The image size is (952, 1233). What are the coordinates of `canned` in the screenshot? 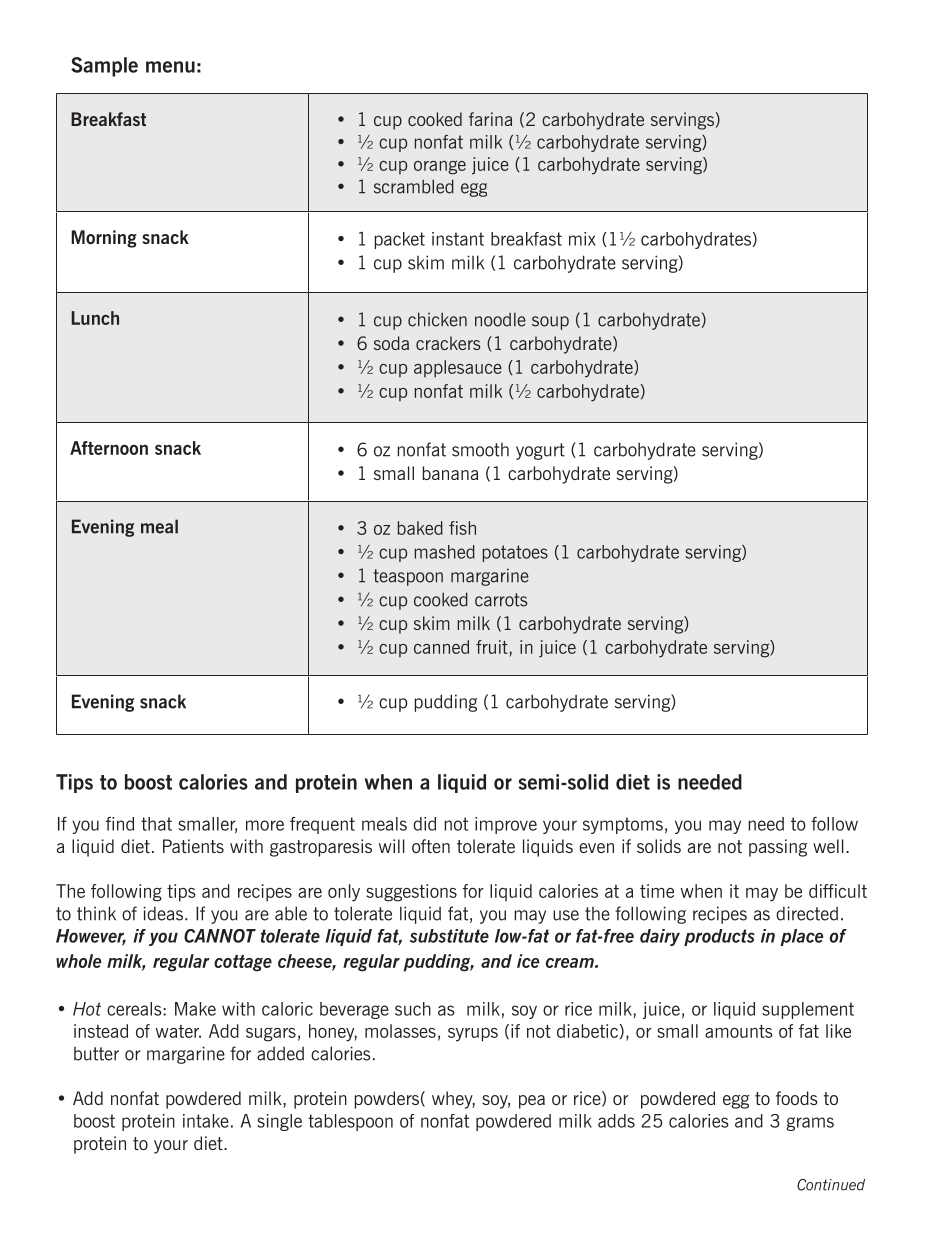 It's located at (441, 647).
